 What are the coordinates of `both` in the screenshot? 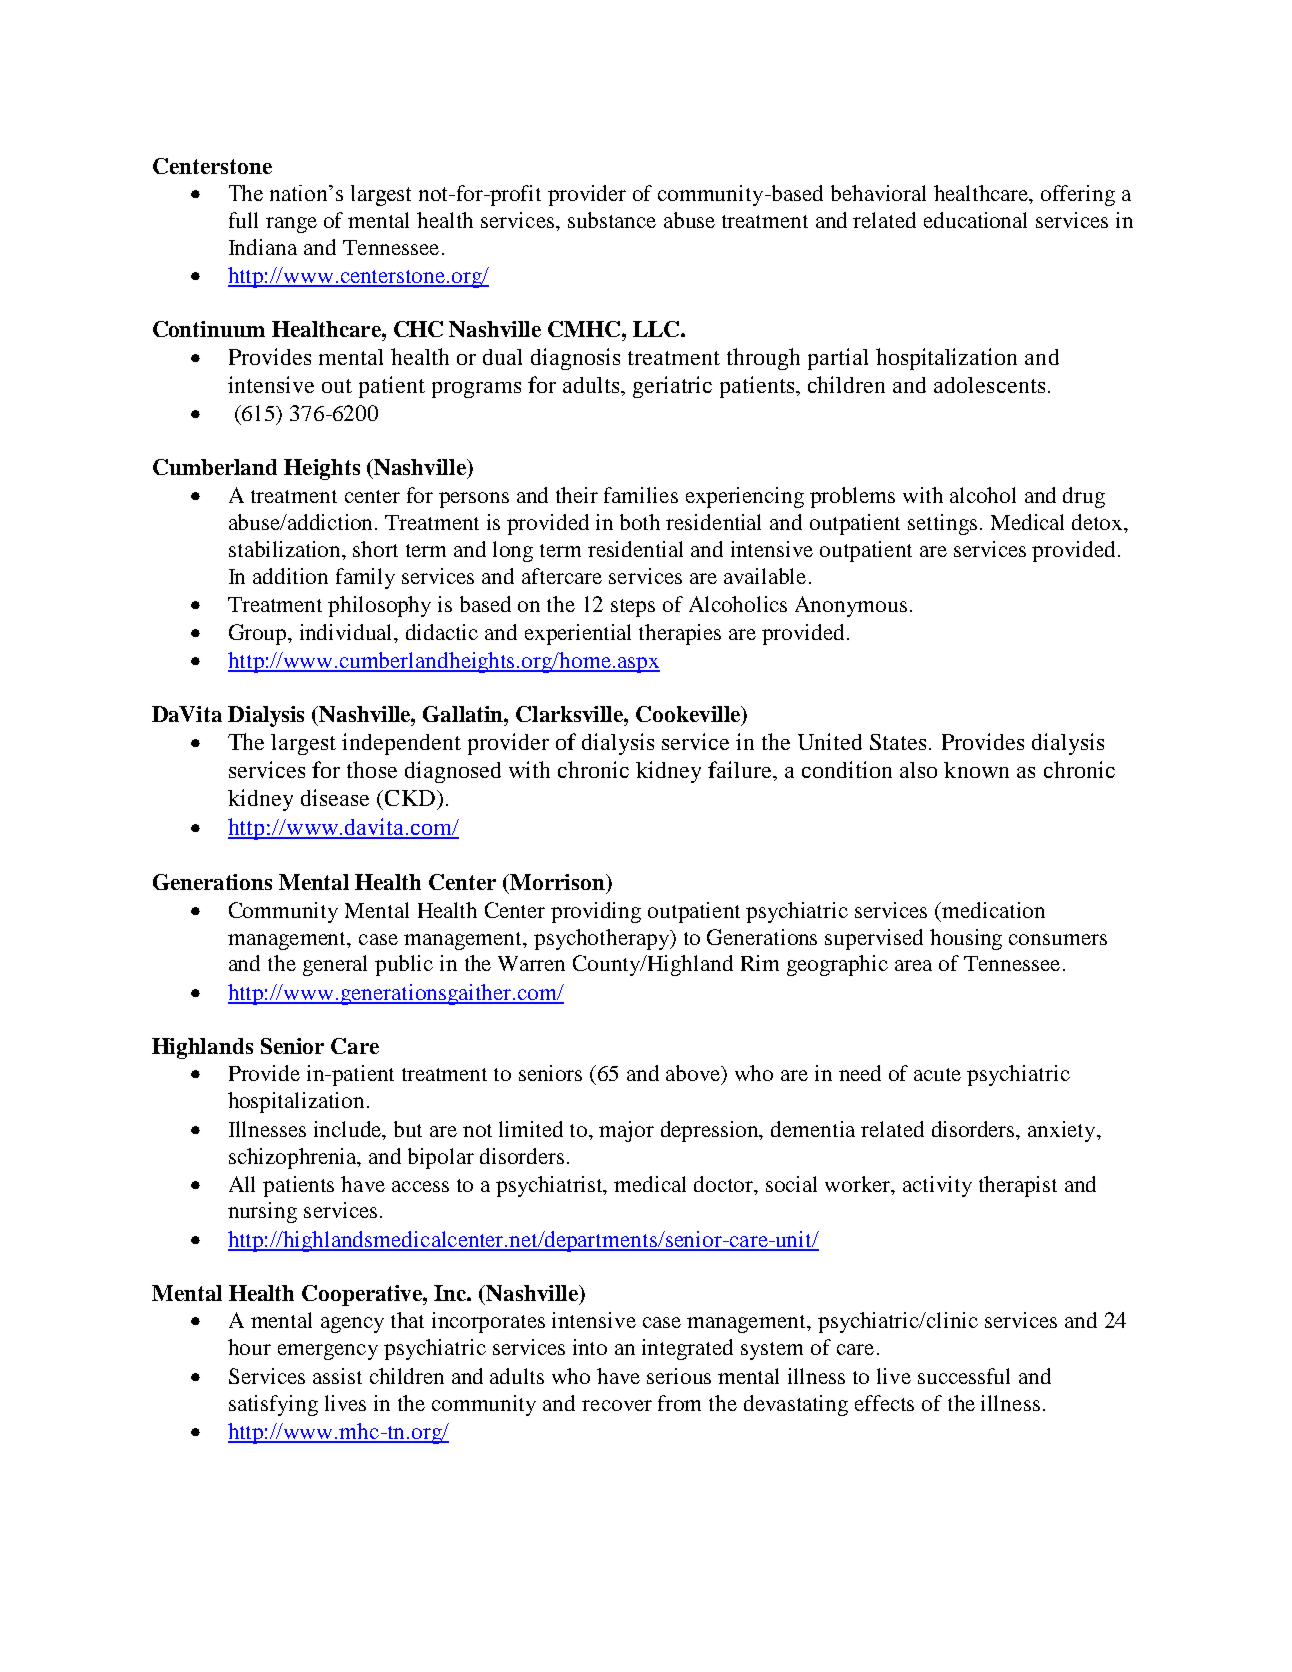 It's located at (640, 522).
